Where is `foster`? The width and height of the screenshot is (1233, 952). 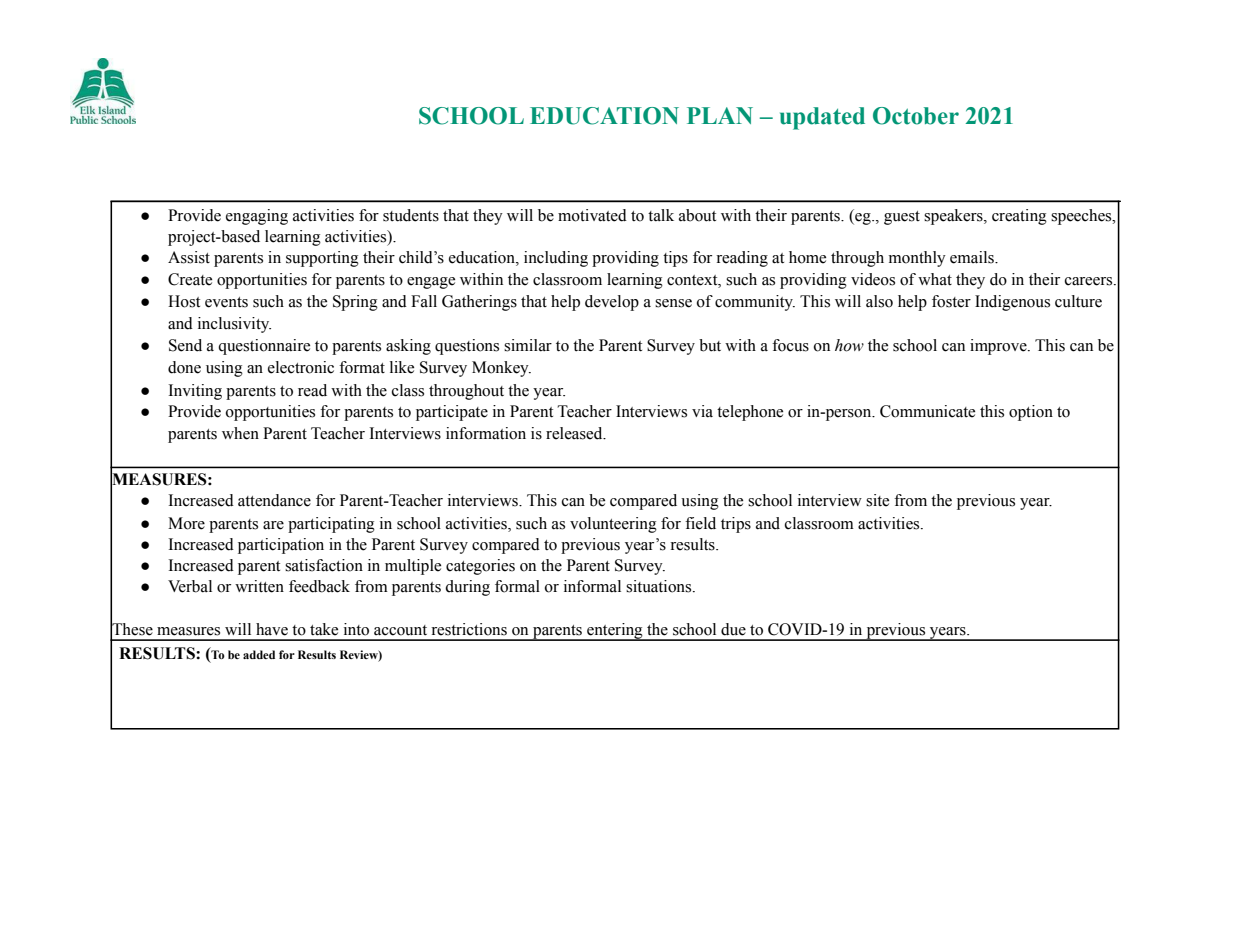
foster is located at coordinates (951, 301).
